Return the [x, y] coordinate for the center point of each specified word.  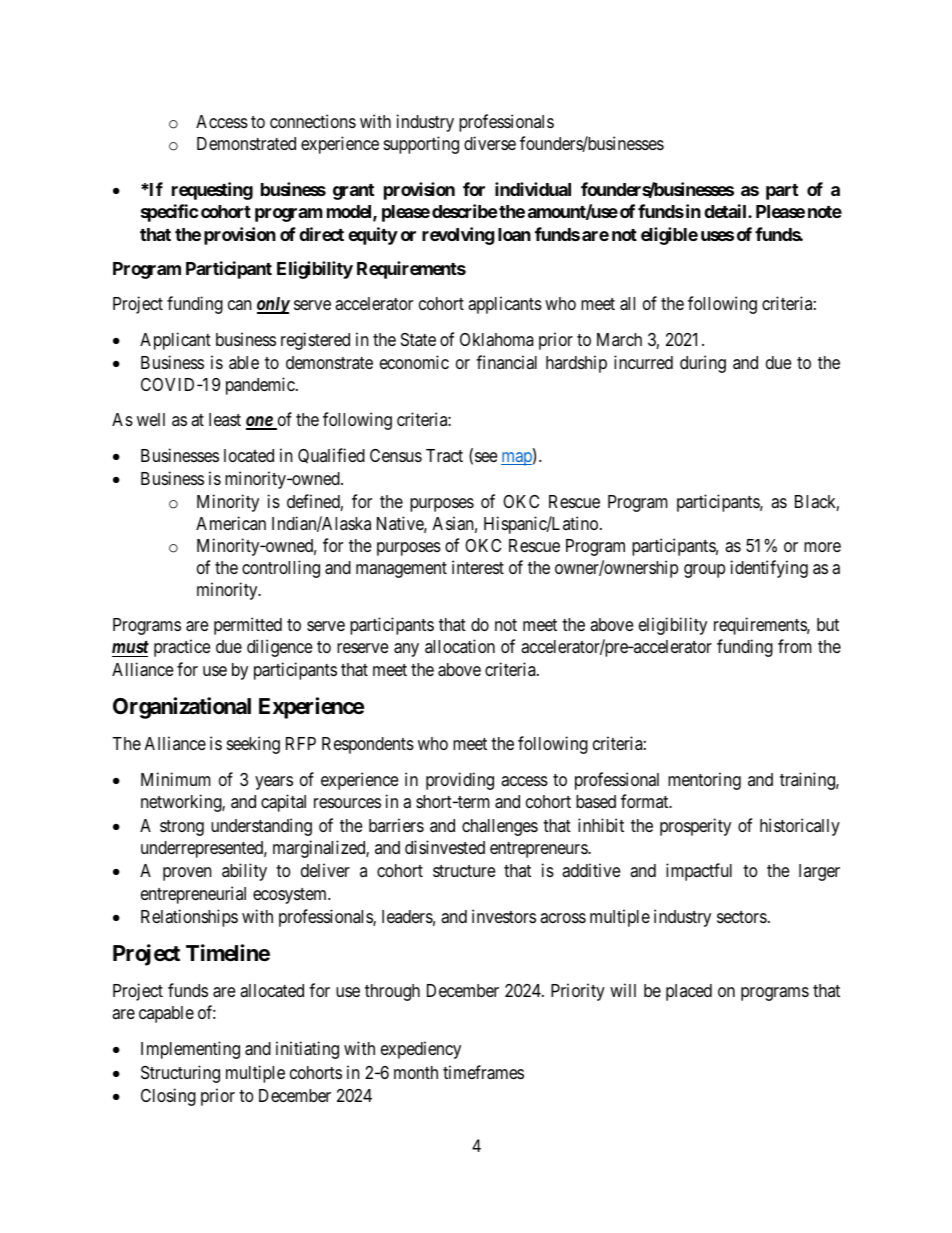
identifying [769, 569]
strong [182, 828]
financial [506, 362]
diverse [490, 143]
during [703, 364]
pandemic [261, 386]
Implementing [190, 1050]
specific [169, 213]
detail [726, 211]
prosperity [695, 827]
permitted [248, 626]
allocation [460, 646]
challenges [500, 827]
